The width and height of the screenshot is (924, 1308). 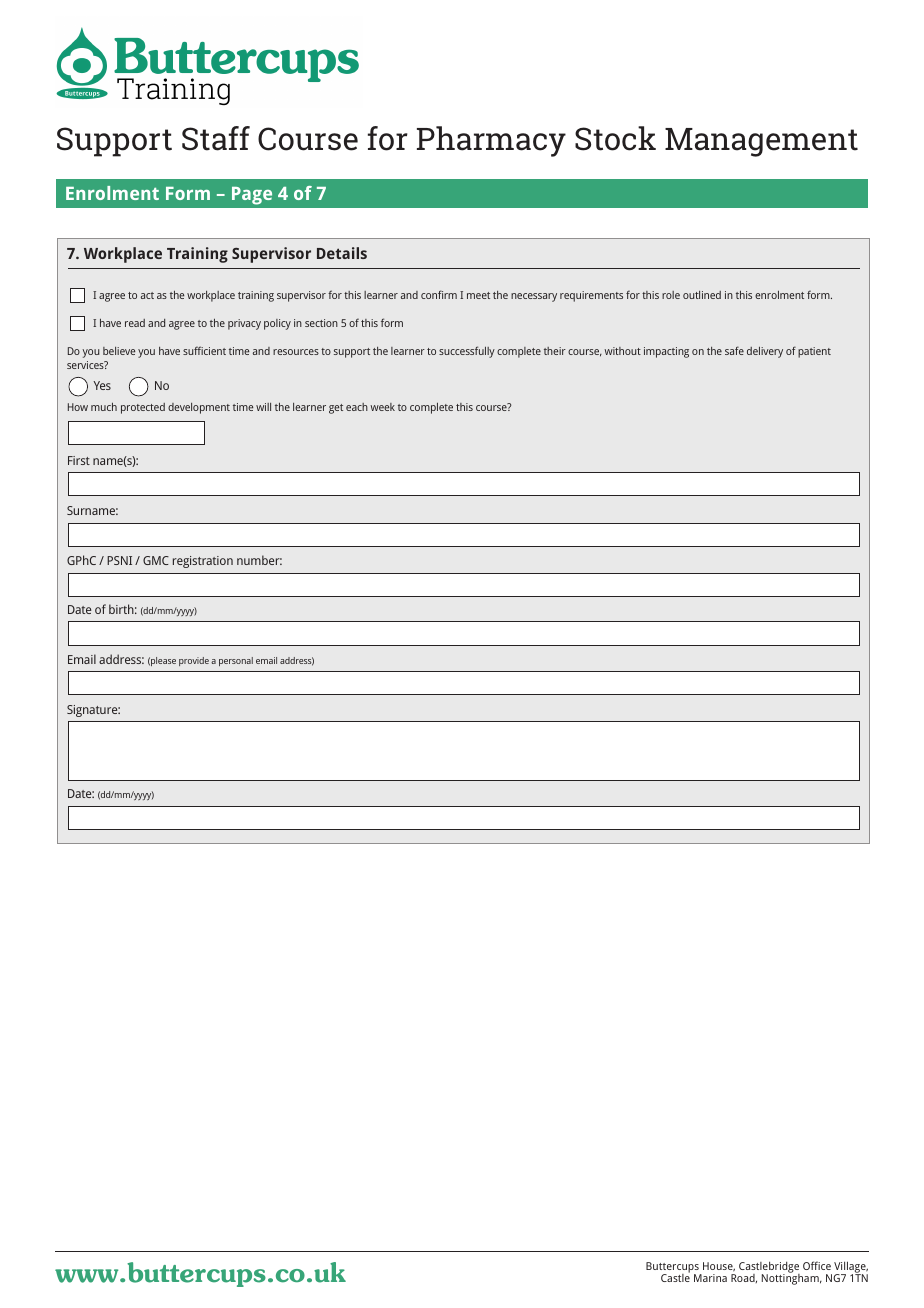 What do you see at coordinates (194, 661) in the screenshot?
I see `provide` at bounding box center [194, 661].
